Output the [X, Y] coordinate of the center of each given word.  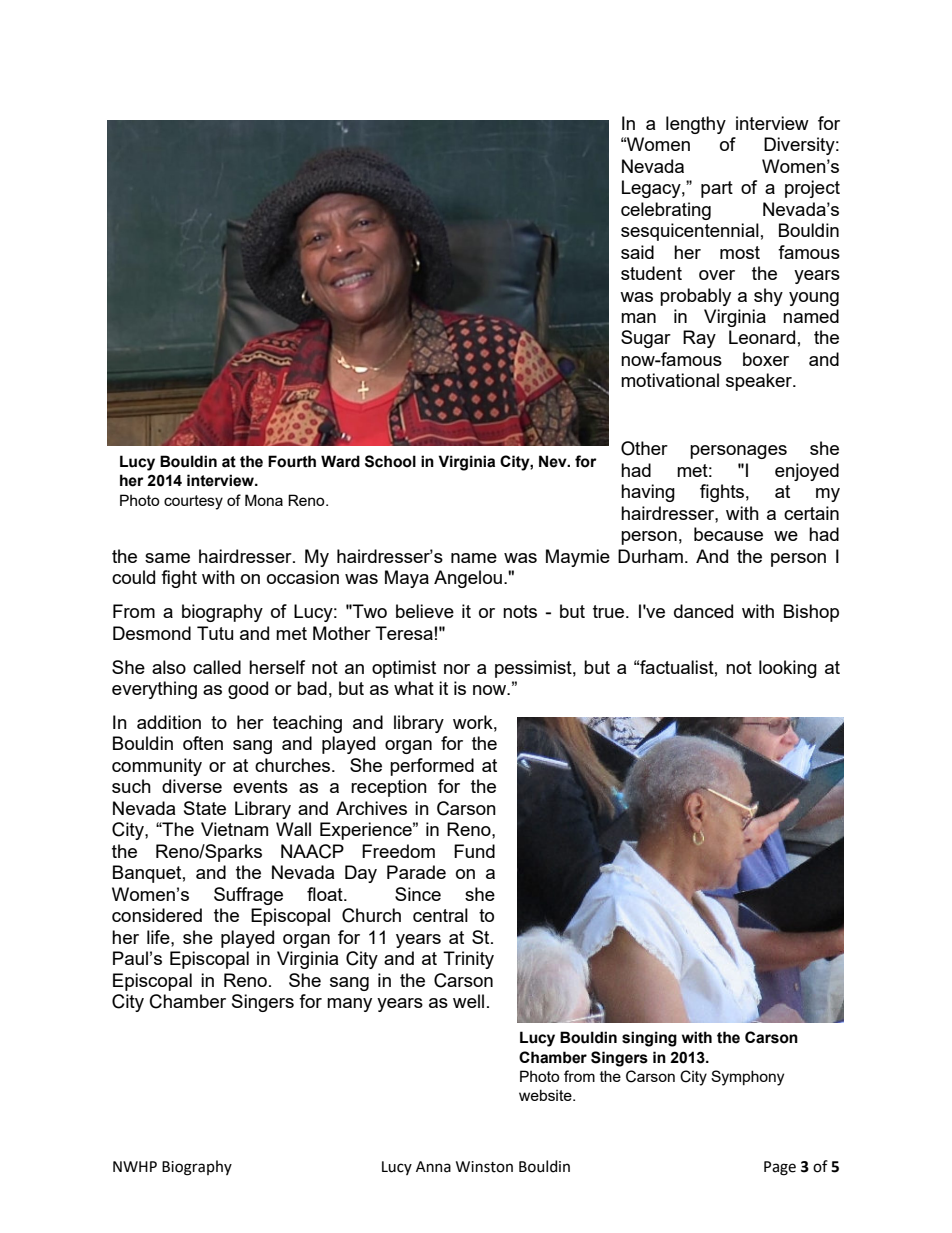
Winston [484, 1167]
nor [457, 669]
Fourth [292, 461]
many [349, 1005]
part [717, 189]
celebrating [666, 211]
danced [703, 611]
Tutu [215, 633]
